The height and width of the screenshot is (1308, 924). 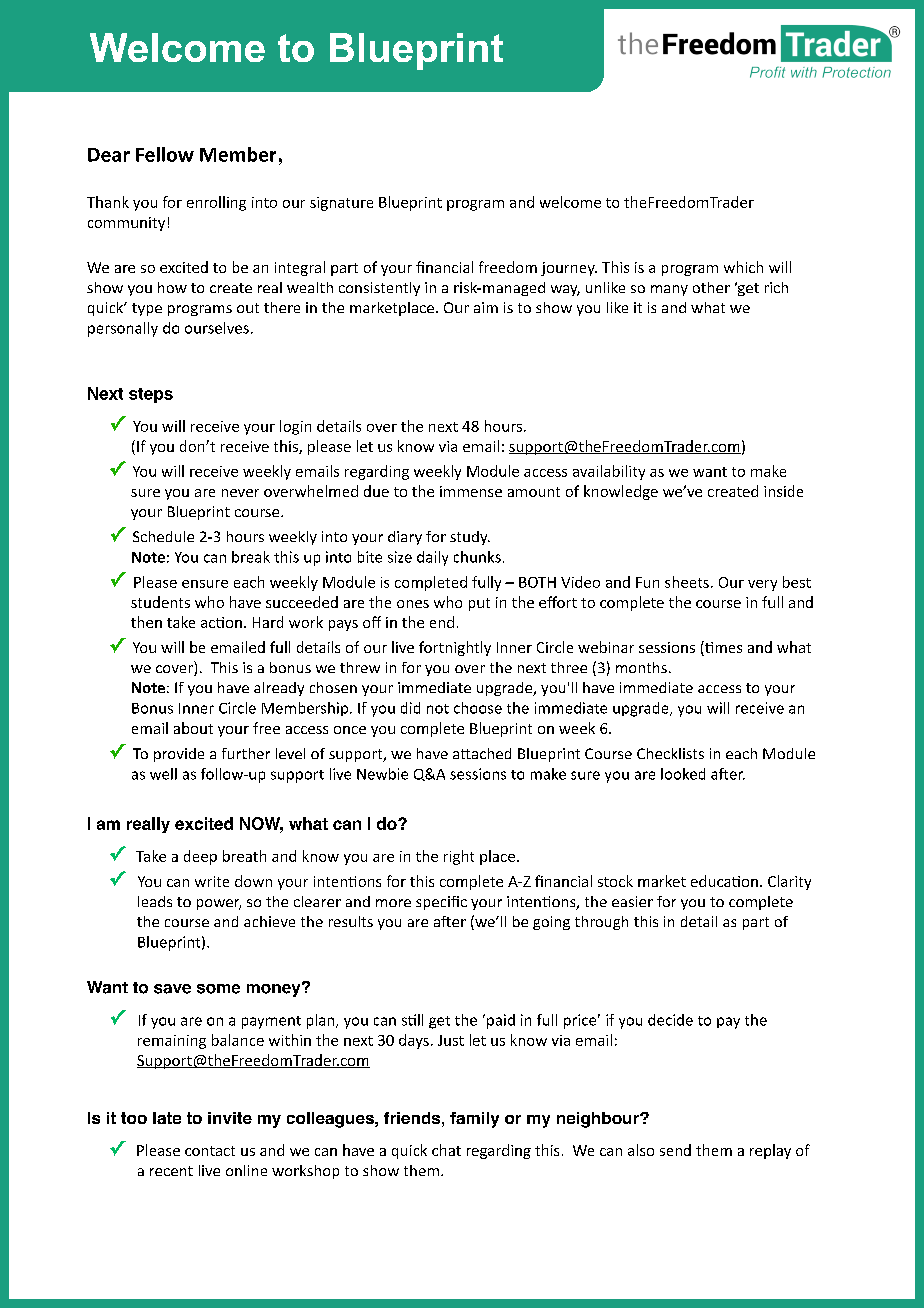 I want to click on contact, so click(x=210, y=1151).
